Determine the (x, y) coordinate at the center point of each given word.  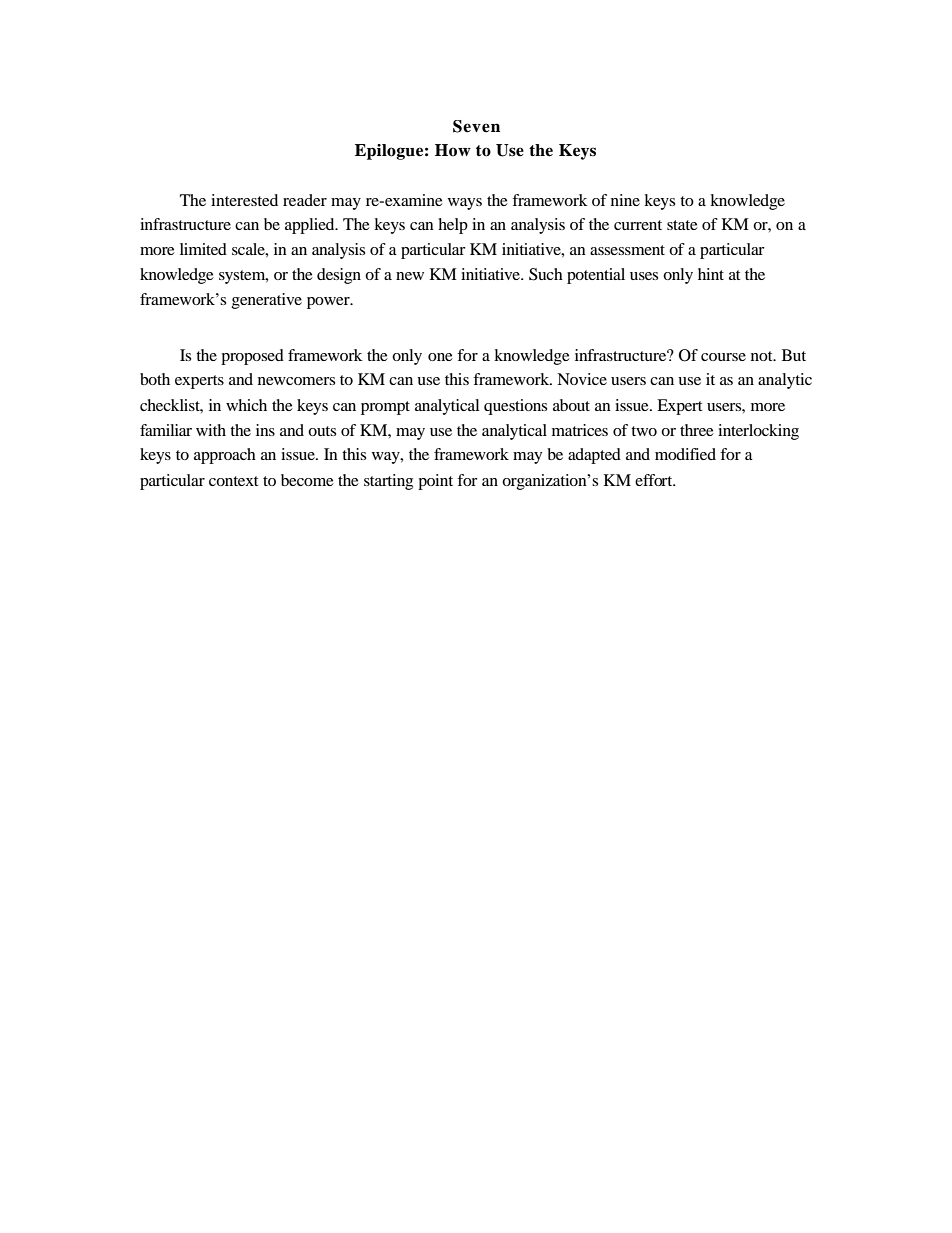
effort (655, 480)
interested (244, 200)
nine (625, 200)
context (233, 481)
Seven (476, 126)
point (435, 482)
